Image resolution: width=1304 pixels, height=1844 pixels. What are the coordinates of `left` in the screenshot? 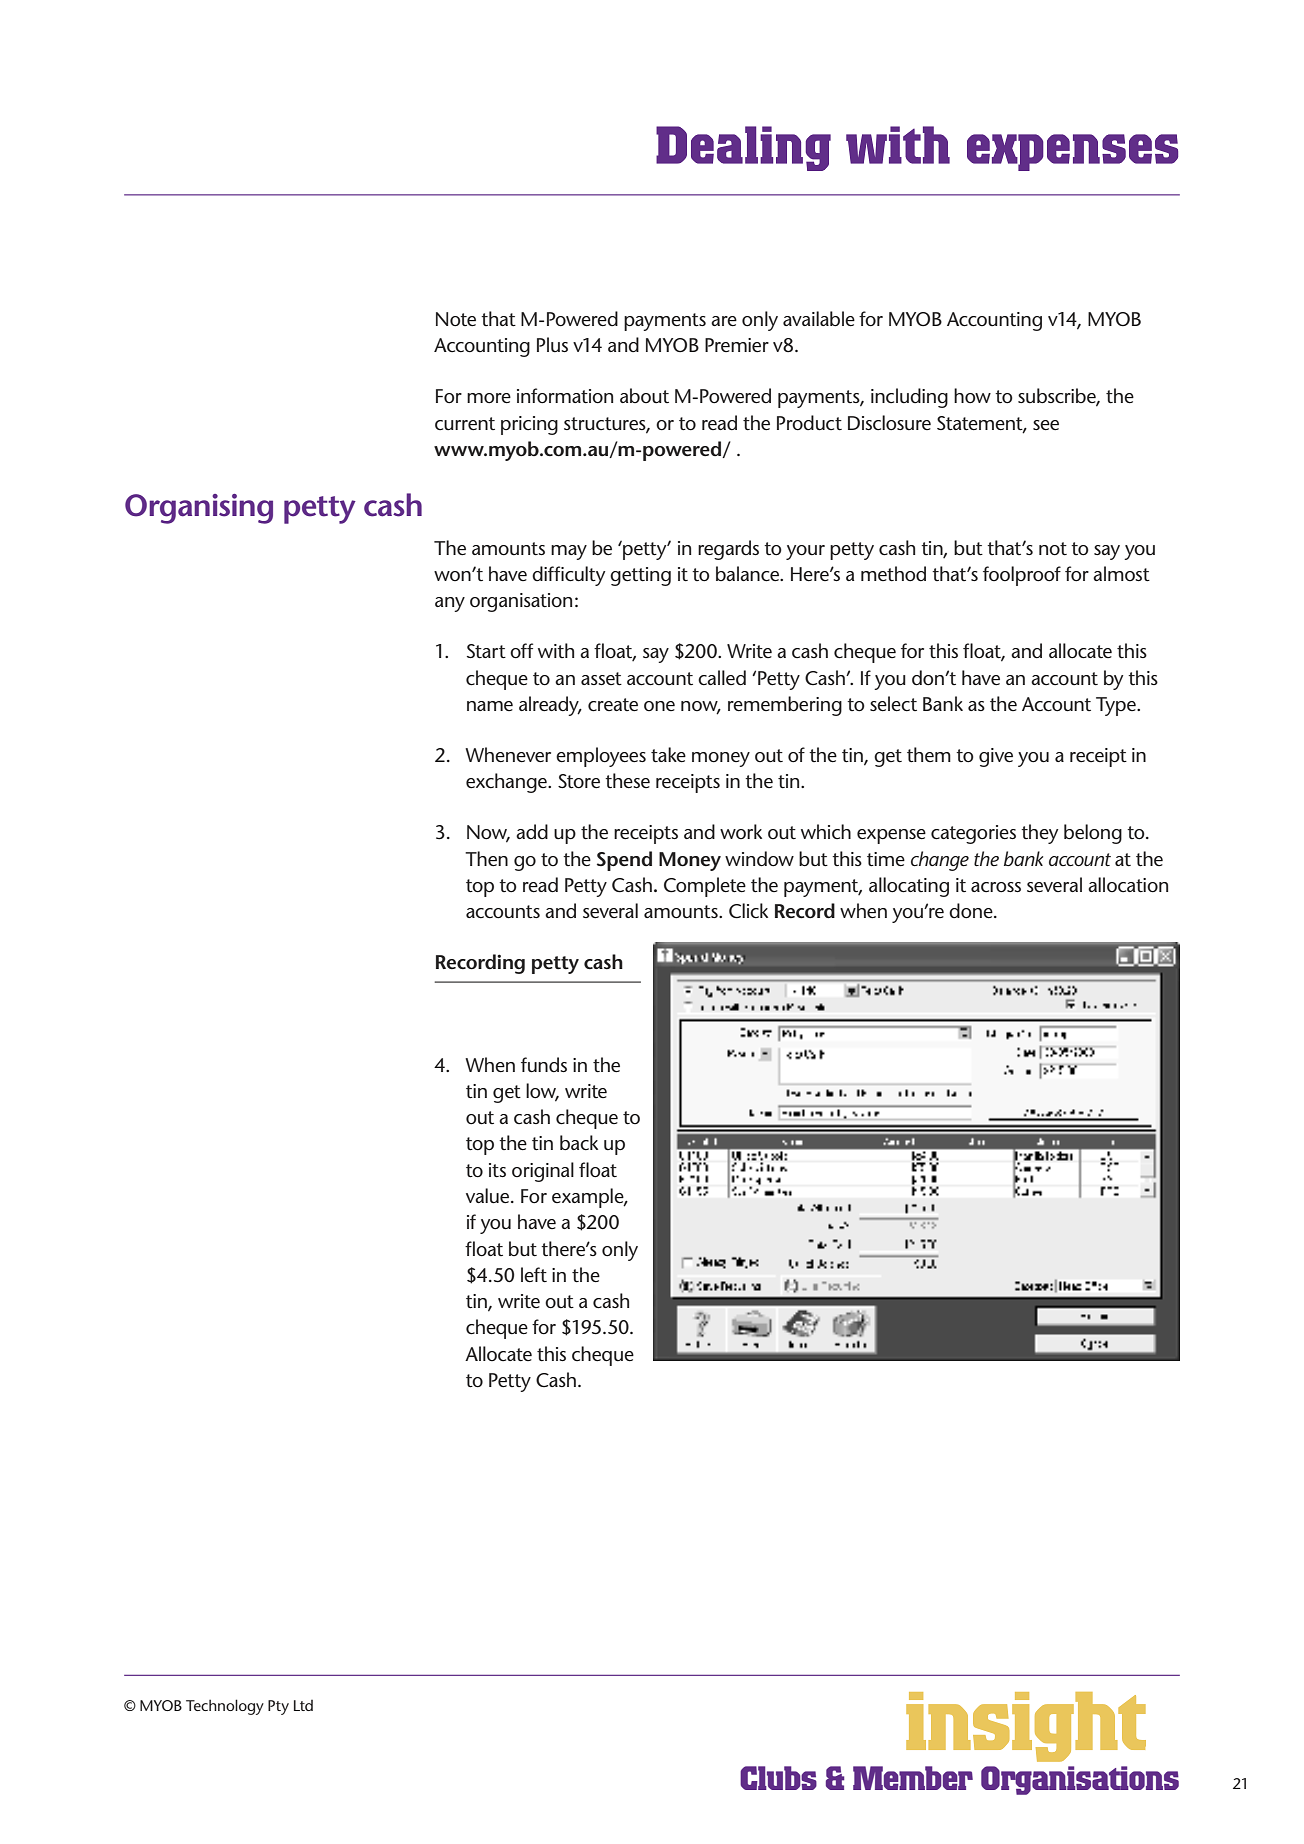 It's located at (534, 1274).
